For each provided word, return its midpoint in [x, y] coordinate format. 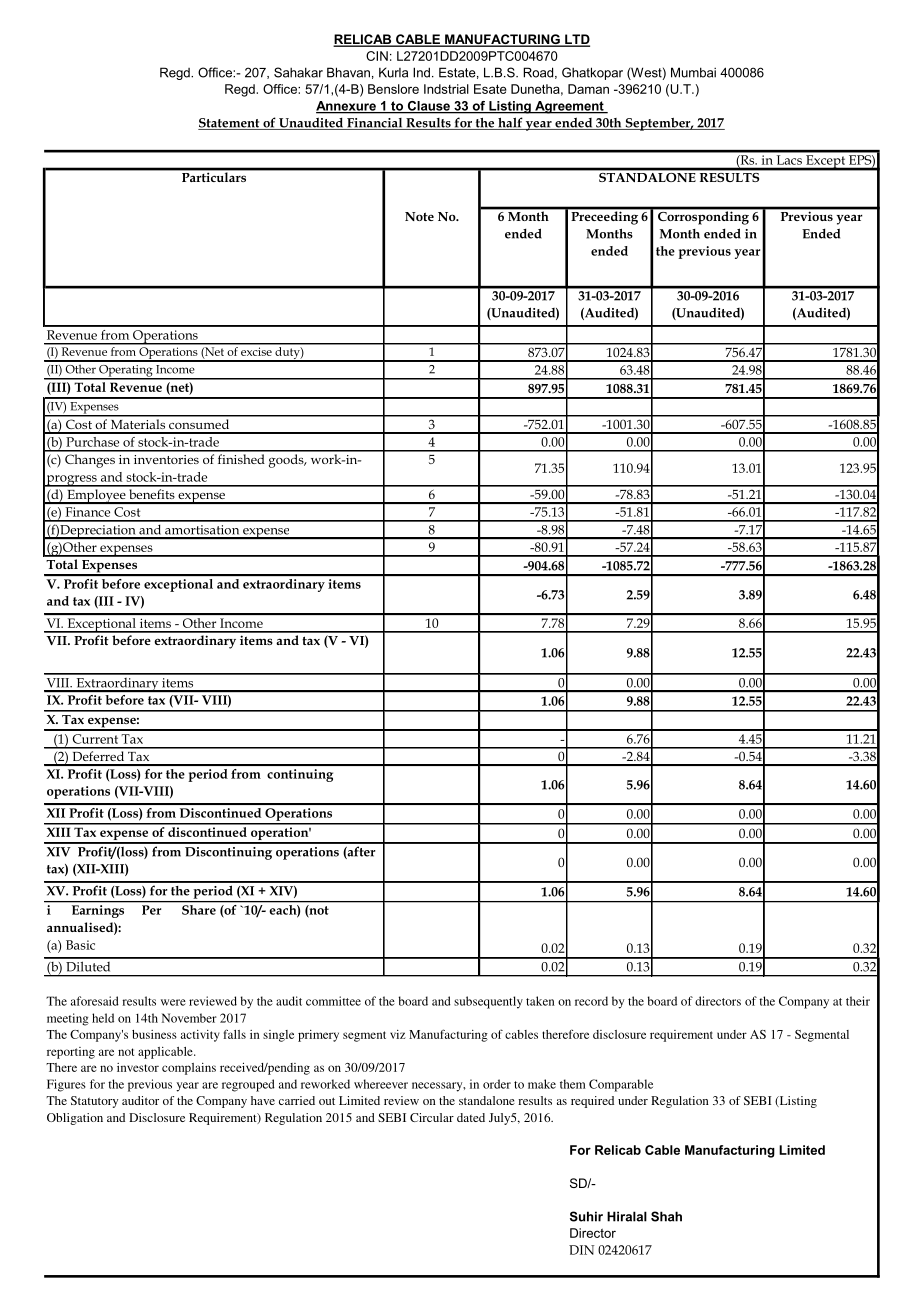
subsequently [488, 1002]
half [510, 123]
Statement [230, 124]
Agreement [569, 107]
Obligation [75, 1119]
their [858, 1001]
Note [419, 216]
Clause [428, 107]
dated [471, 1117]
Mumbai [693, 72]
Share [199, 910]
